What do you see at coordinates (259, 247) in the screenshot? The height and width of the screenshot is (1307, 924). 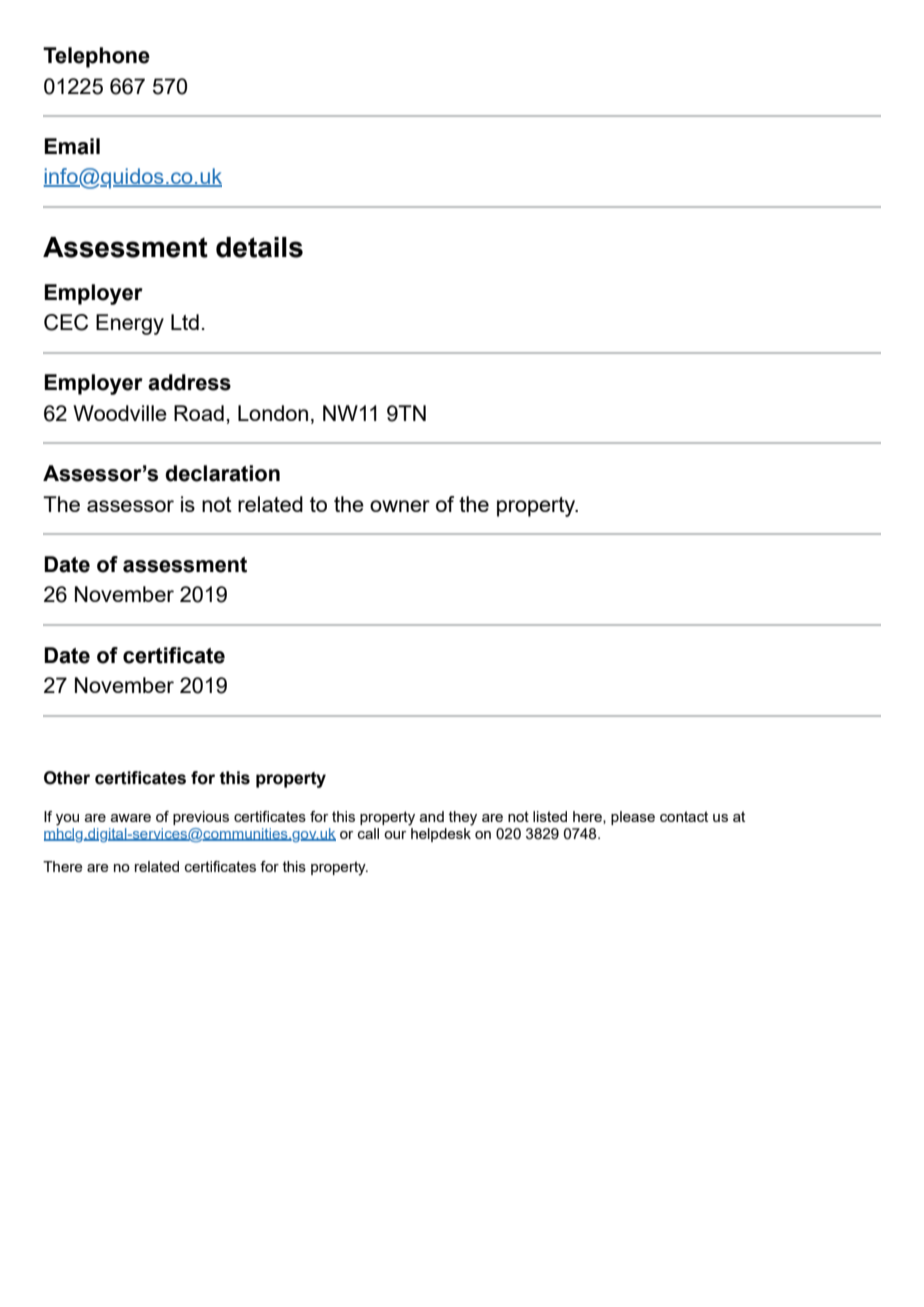 I see `details` at bounding box center [259, 247].
